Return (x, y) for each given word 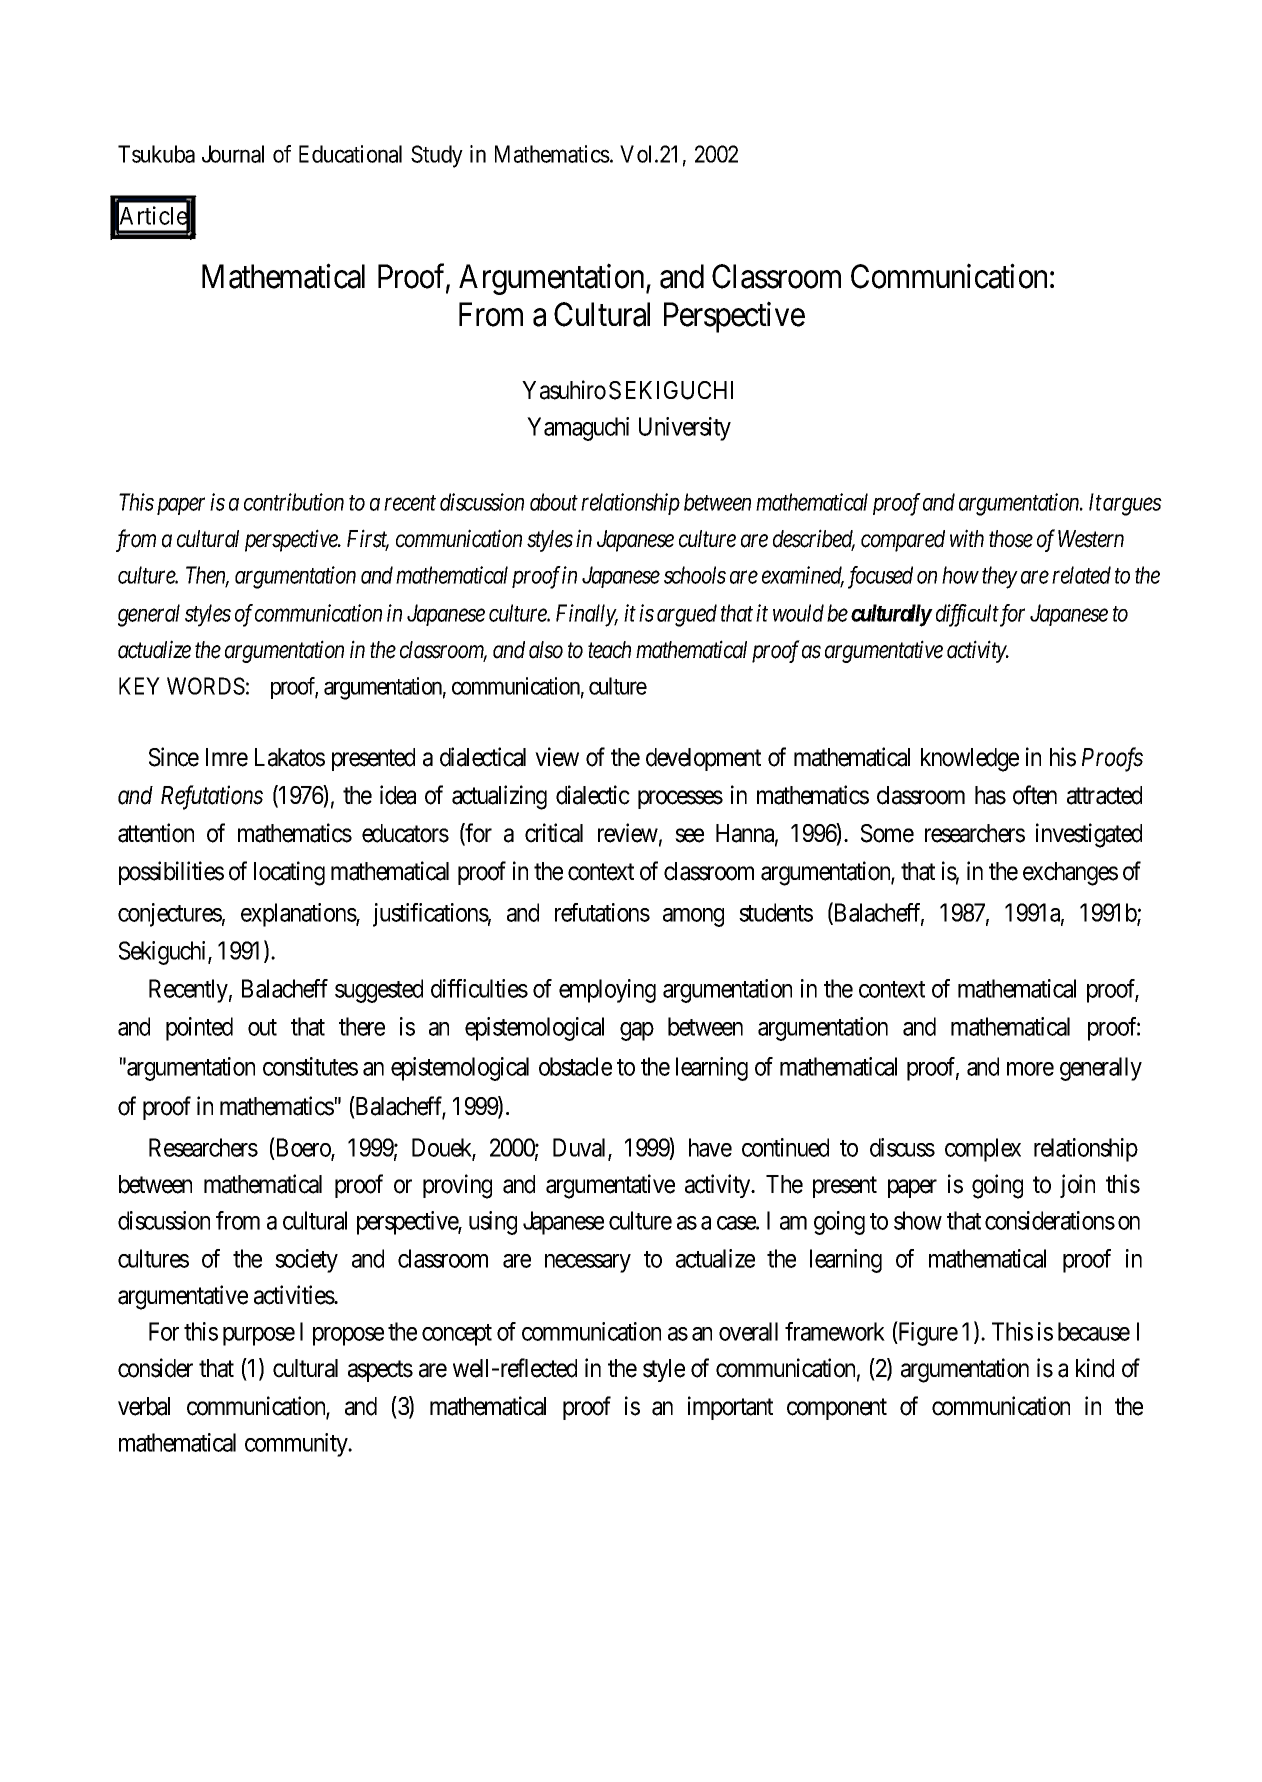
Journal (233, 154)
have (710, 1147)
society (306, 1261)
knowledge (970, 760)
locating (289, 873)
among (693, 917)
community (297, 1445)
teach (609, 650)
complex (983, 1150)
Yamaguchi (578, 429)
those (1011, 539)
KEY (139, 686)
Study (437, 156)
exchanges (1070, 874)
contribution (294, 502)
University (685, 429)
